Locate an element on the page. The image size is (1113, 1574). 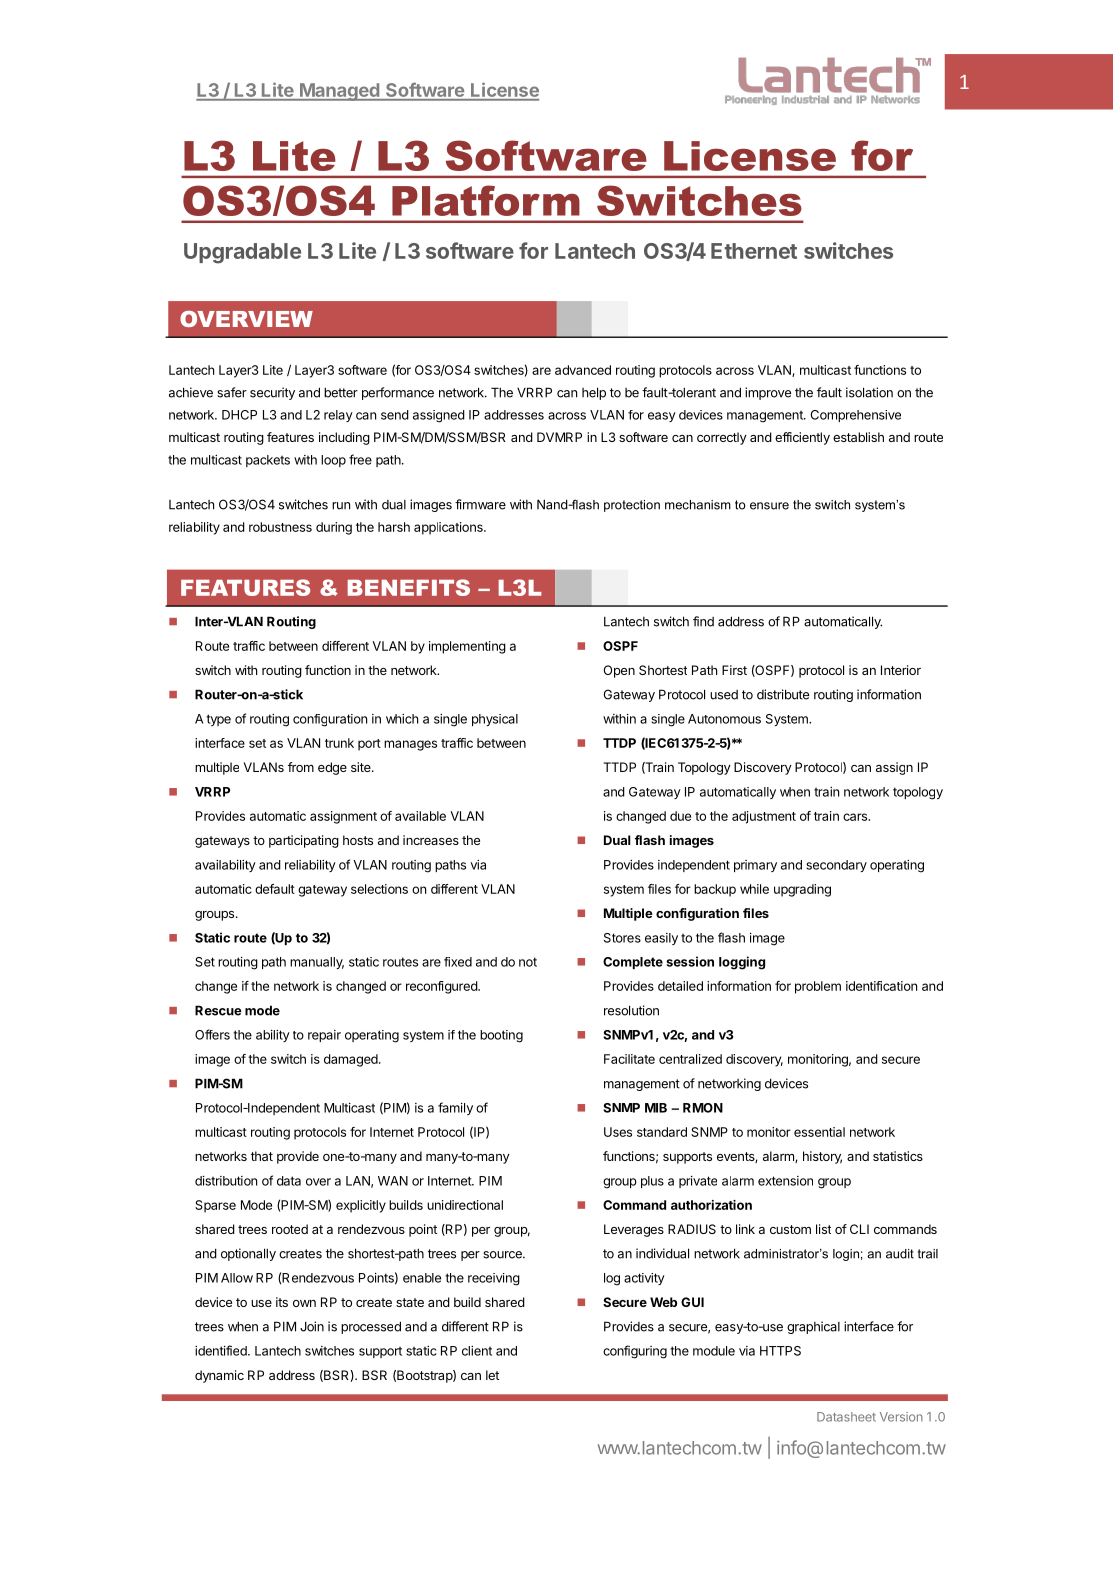
problem is located at coordinates (818, 987).
